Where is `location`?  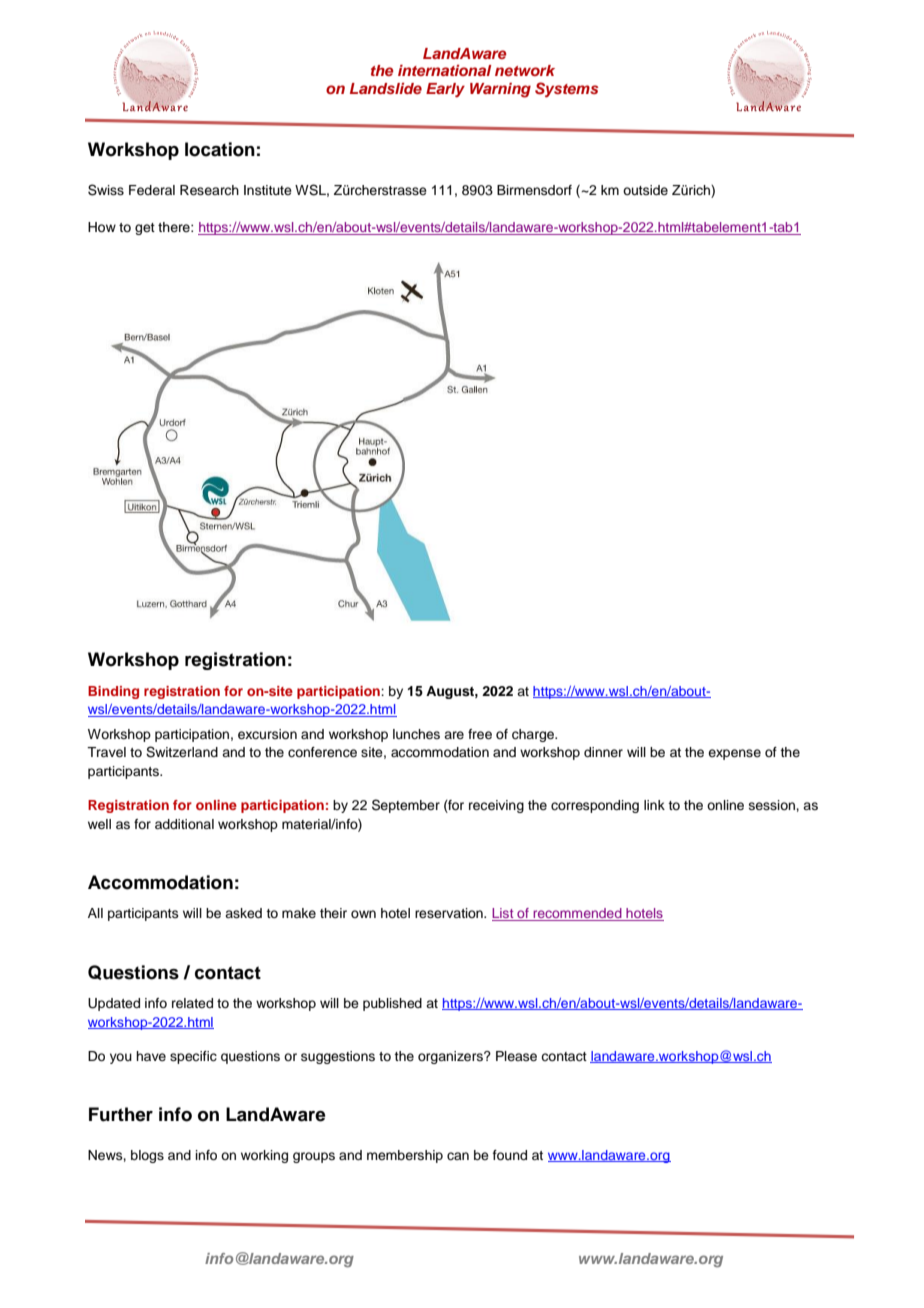 location is located at coordinates (220, 149).
